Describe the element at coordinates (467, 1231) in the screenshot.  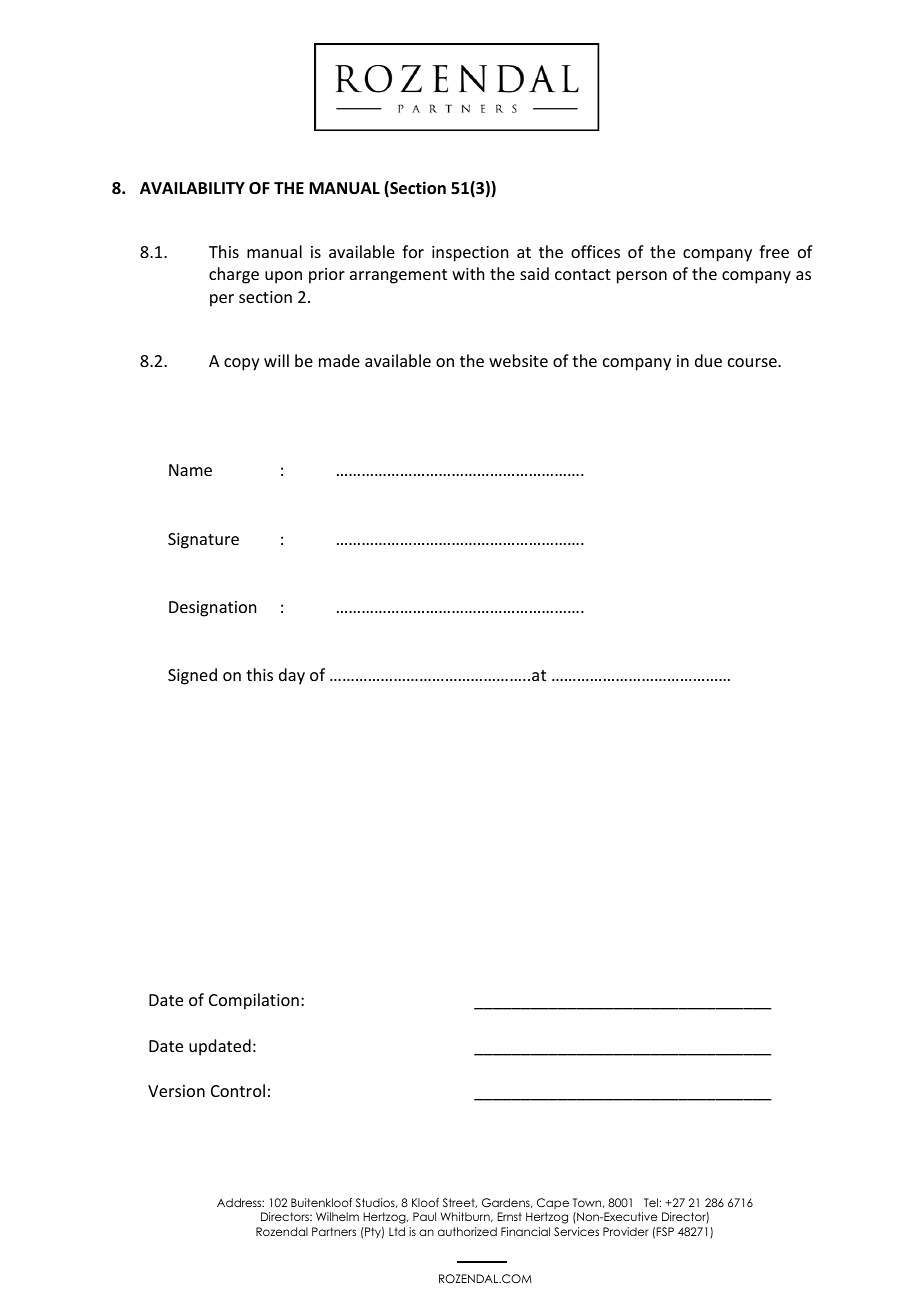
I see `authorized` at that location.
